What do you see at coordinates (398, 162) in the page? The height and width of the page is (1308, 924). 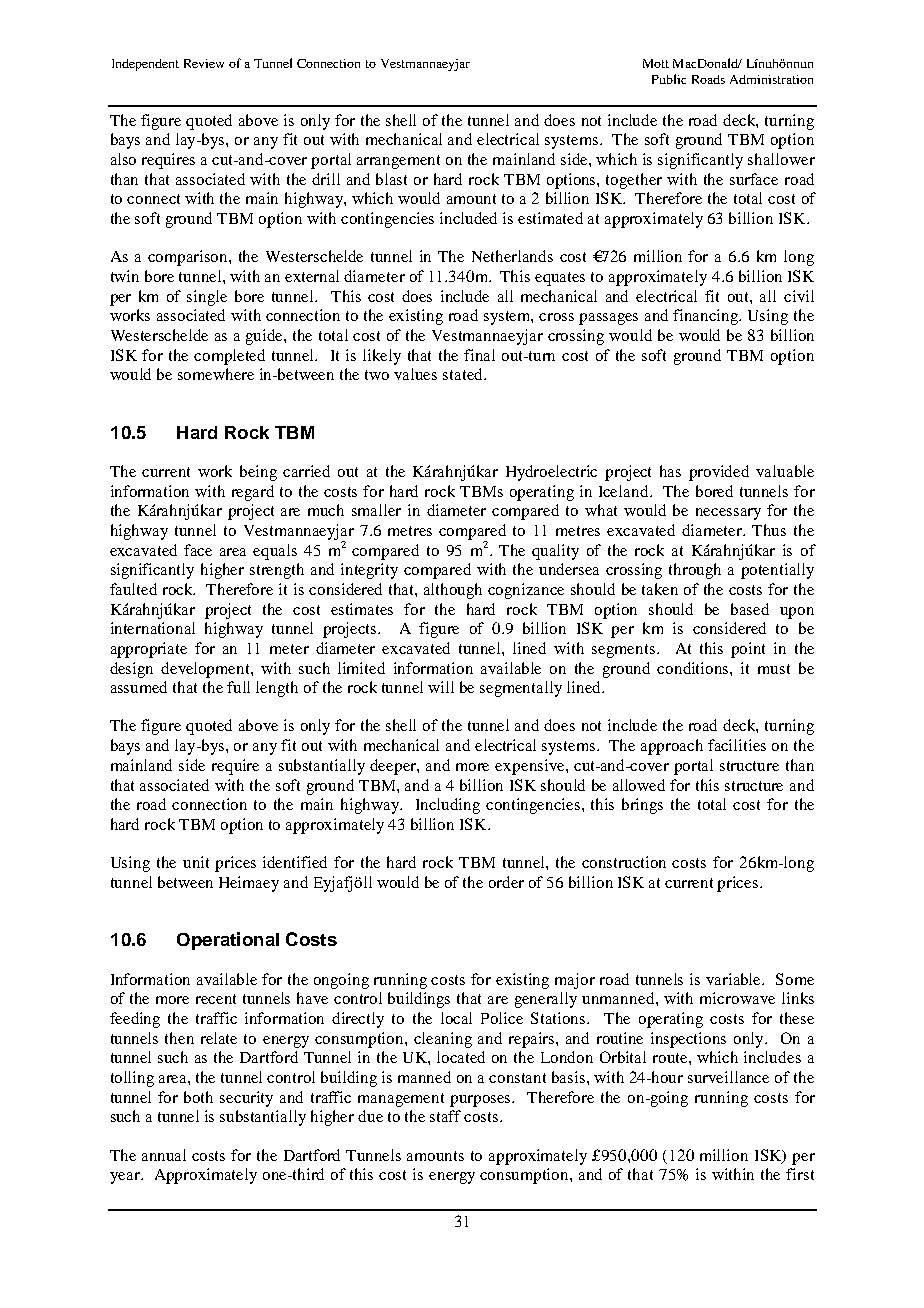 I see `arrangement` at bounding box center [398, 162].
